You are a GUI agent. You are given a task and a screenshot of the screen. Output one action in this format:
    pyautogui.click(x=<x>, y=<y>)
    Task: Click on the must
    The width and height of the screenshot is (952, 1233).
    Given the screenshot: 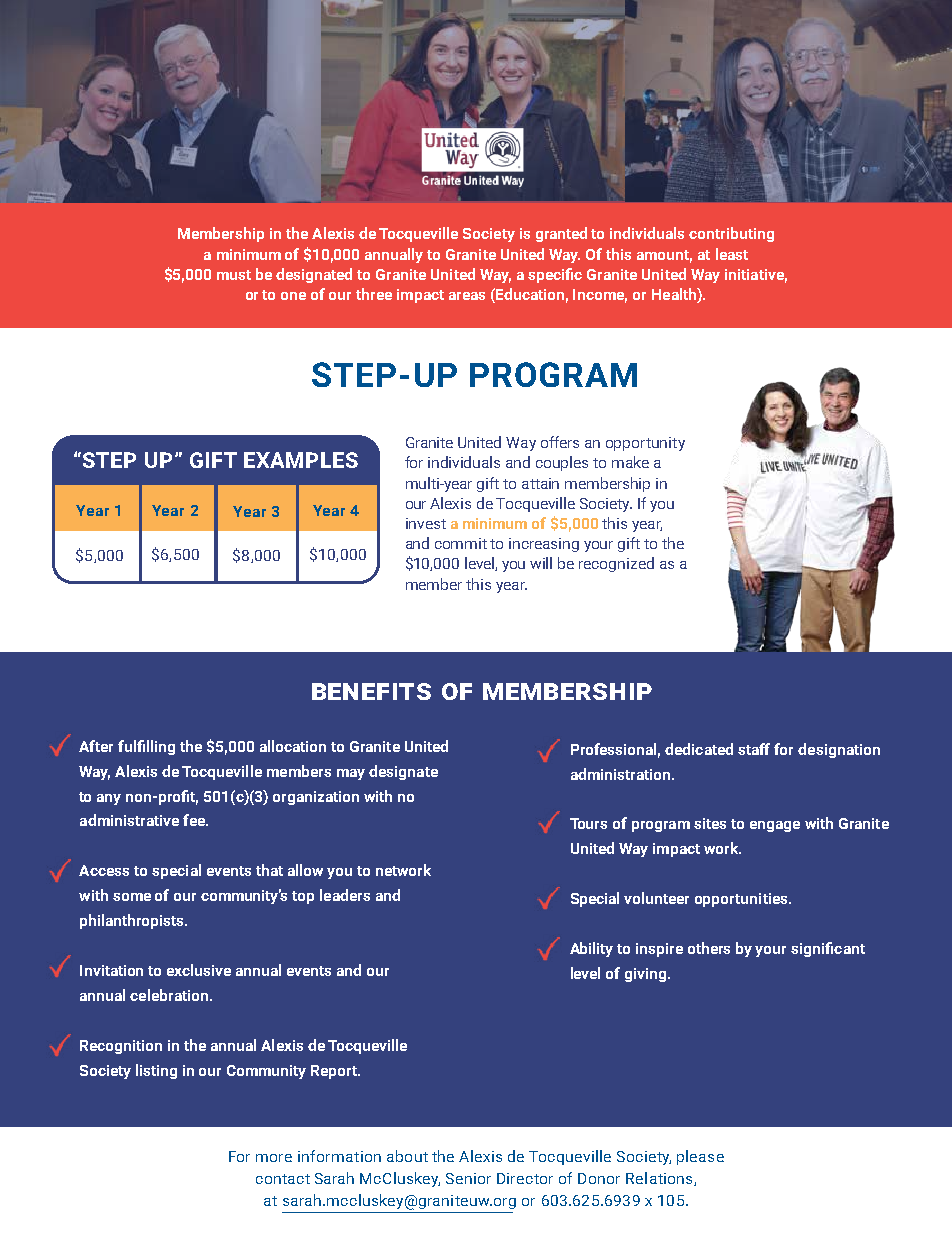 What is the action you would take?
    pyautogui.click(x=234, y=275)
